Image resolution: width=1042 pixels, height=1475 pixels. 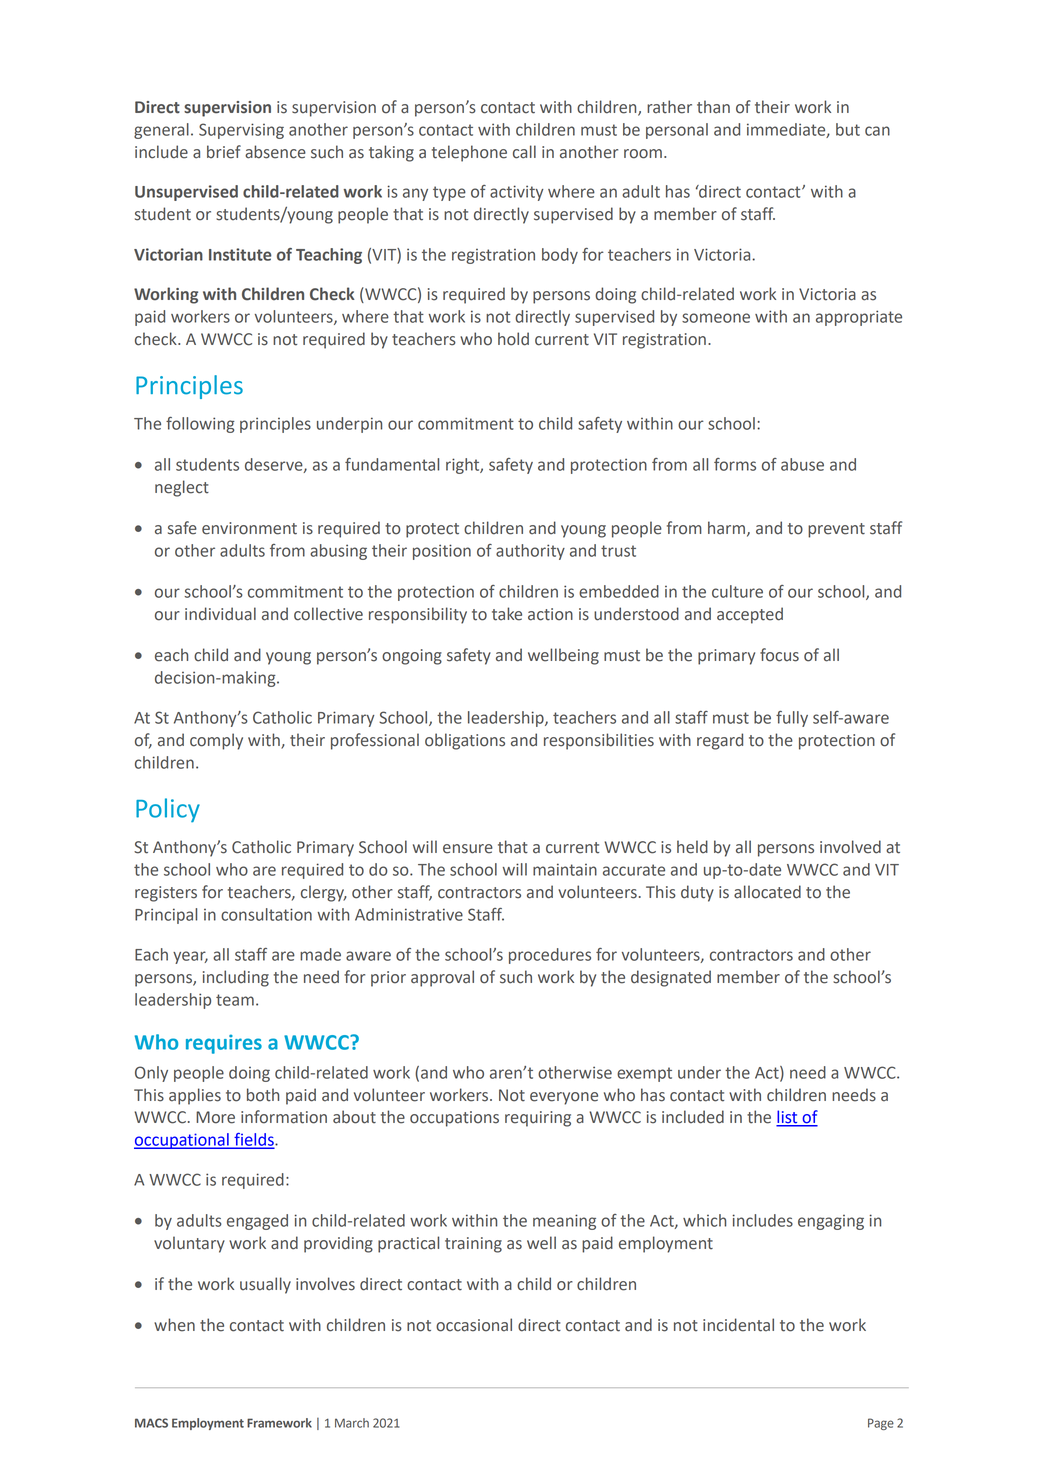 What do you see at coordinates (802, 464) in the screenshot?
I see `abuse` at bounding box center [802, 464].
